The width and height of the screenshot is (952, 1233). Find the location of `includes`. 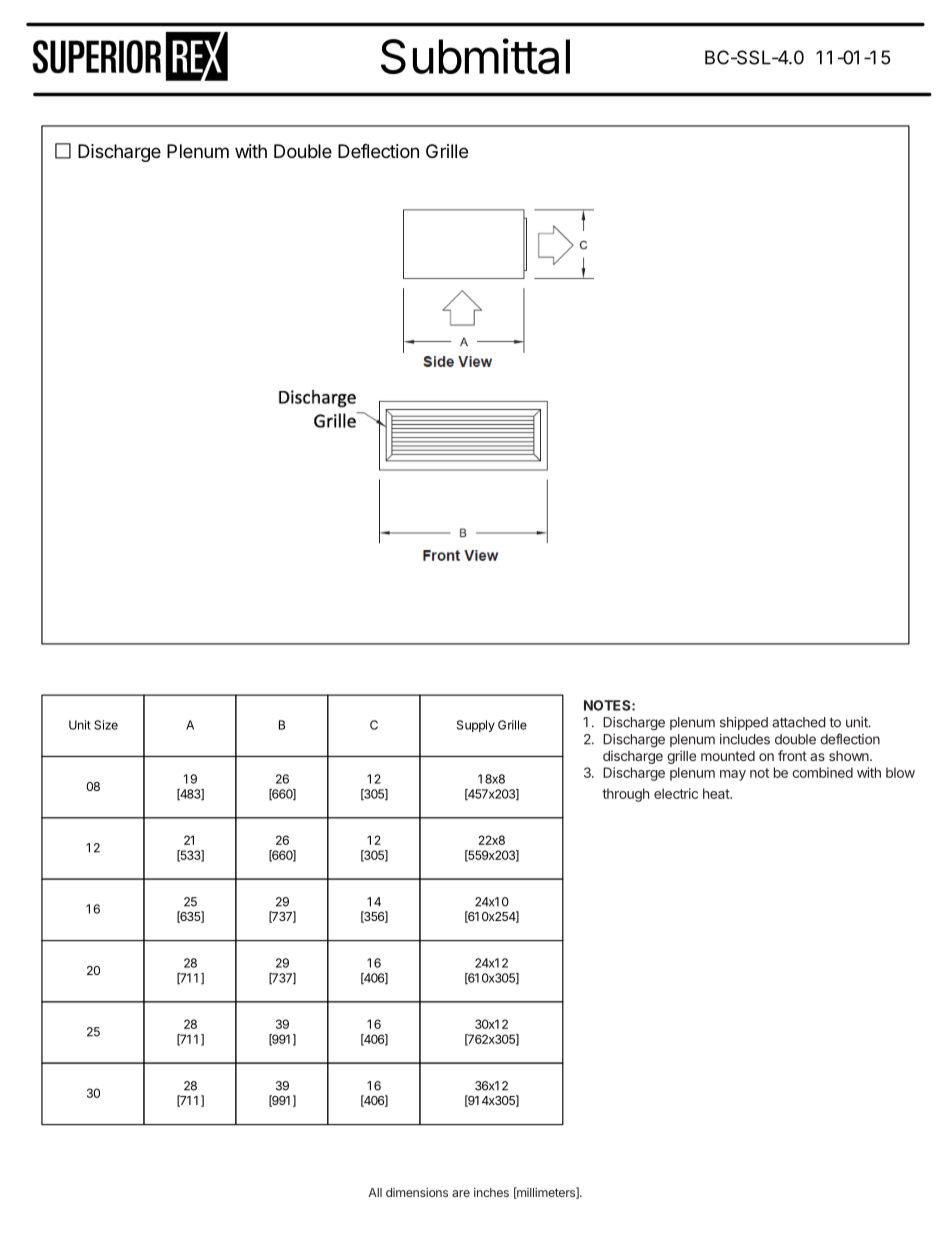

includes is located at coordinates (745, 739).
